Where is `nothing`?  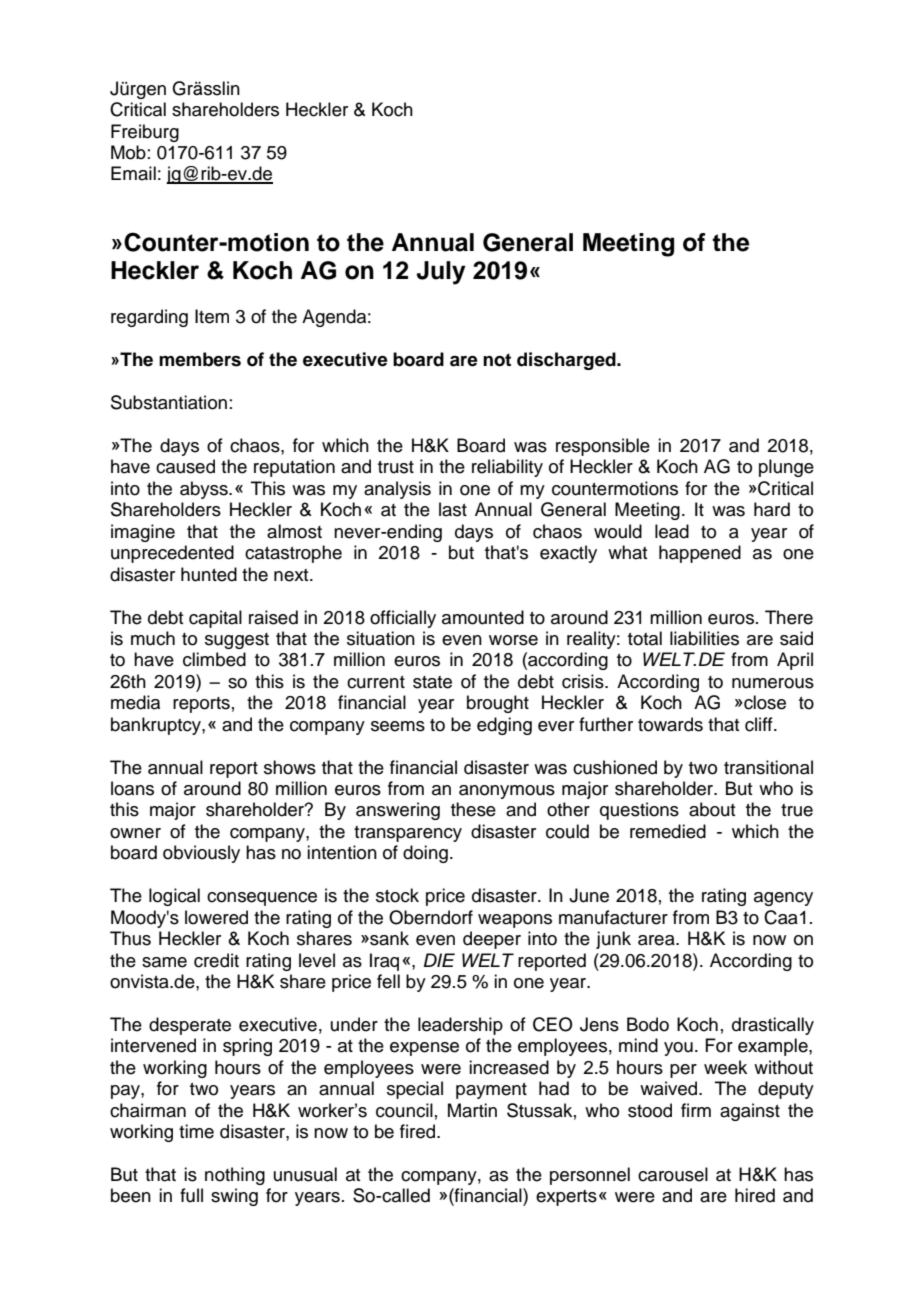
nothing is located at coordinates (235, 1176).
